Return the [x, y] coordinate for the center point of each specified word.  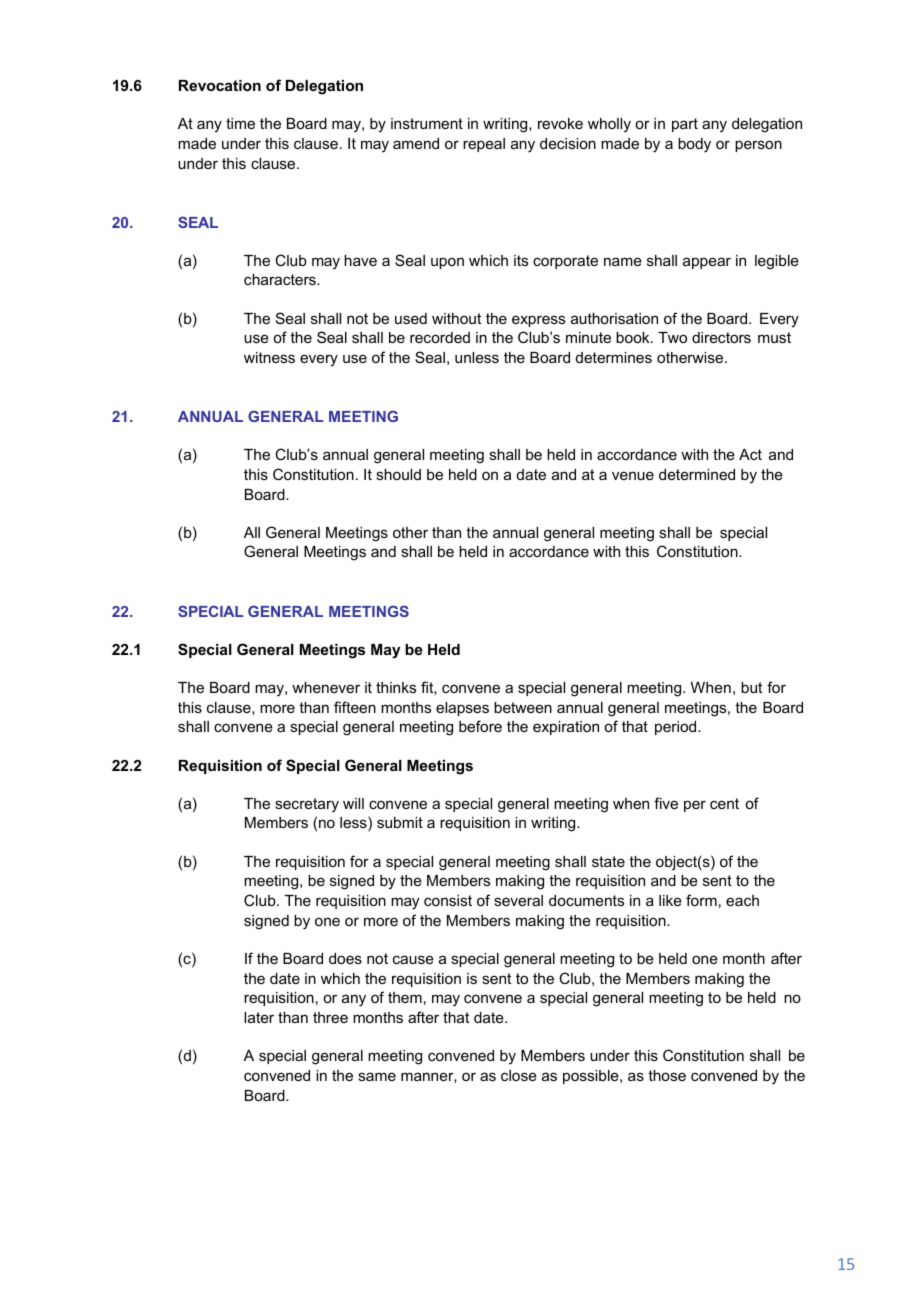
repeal [484, 145]
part [685, 125]
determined [697, 474]
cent [724, 803]
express [538, 321]
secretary [307, 805]
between [523, 707]
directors [721, 337]
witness [269, 357]
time [240, 123]
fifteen [355, 707]
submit [400, 822]
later [259, 1017]
